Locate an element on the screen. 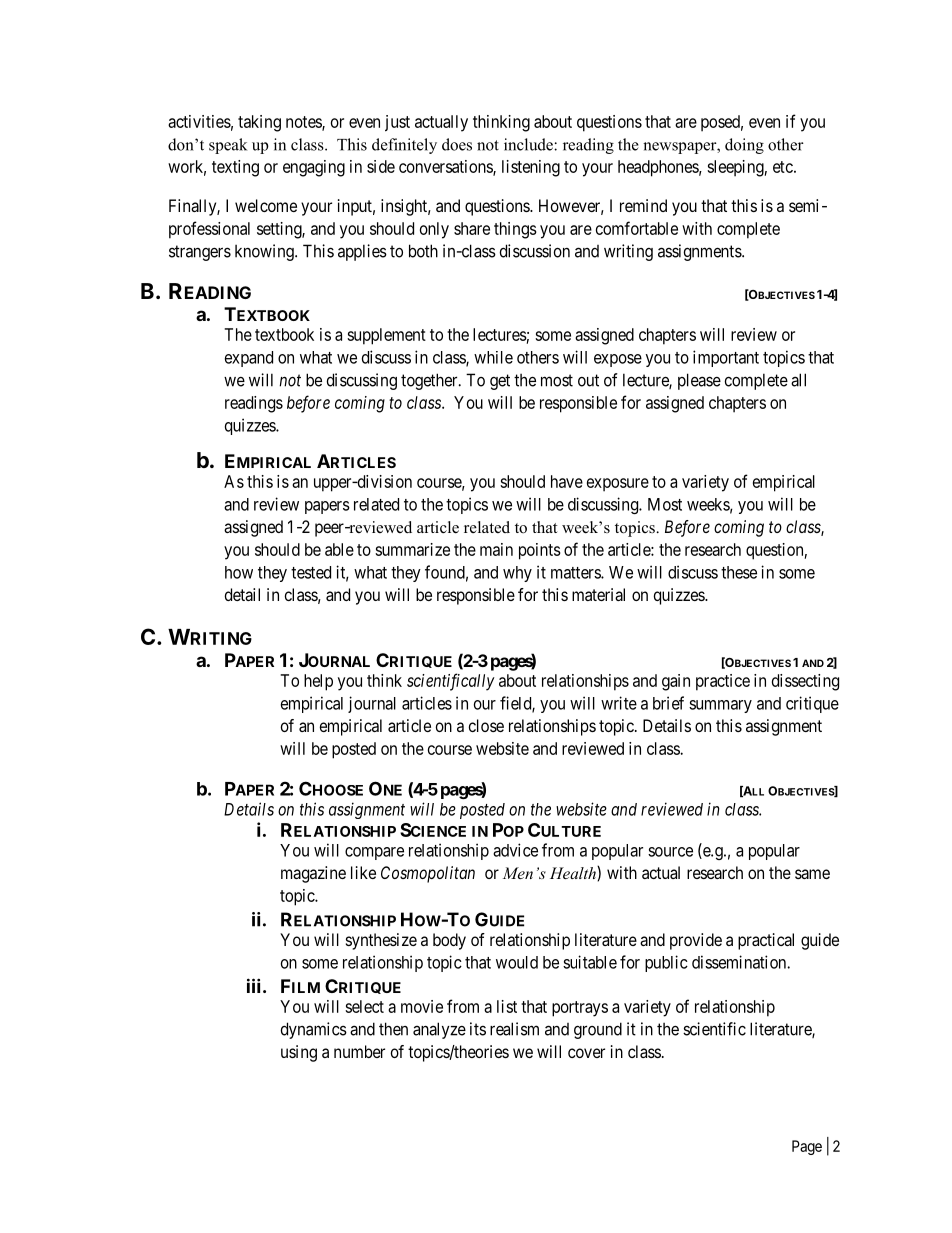  doing is located at coordinates (744, 146).
